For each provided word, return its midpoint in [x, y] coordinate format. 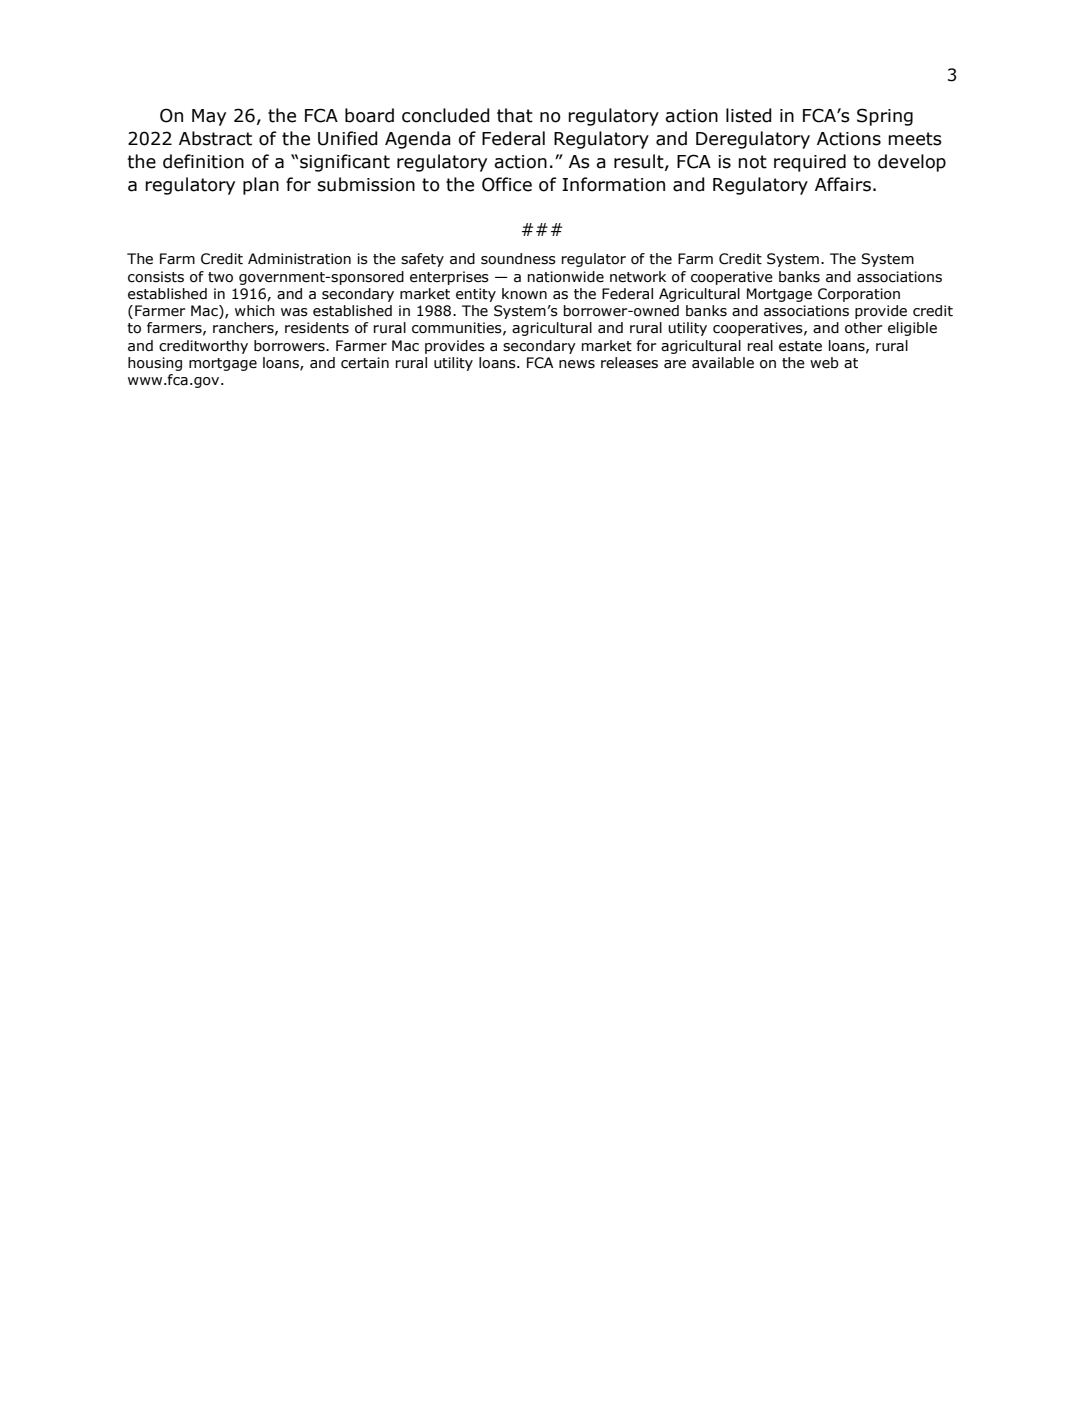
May [209, 117]
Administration [299, 259]
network [638, 277]
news [577, 364]
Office [507, 184]
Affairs [843, 184]
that [515, 115]
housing [155, 364]
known [524, 293]
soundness [518, 259]
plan [261, 186]
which [255, 311]
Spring [885, 117]
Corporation [859, 295]
